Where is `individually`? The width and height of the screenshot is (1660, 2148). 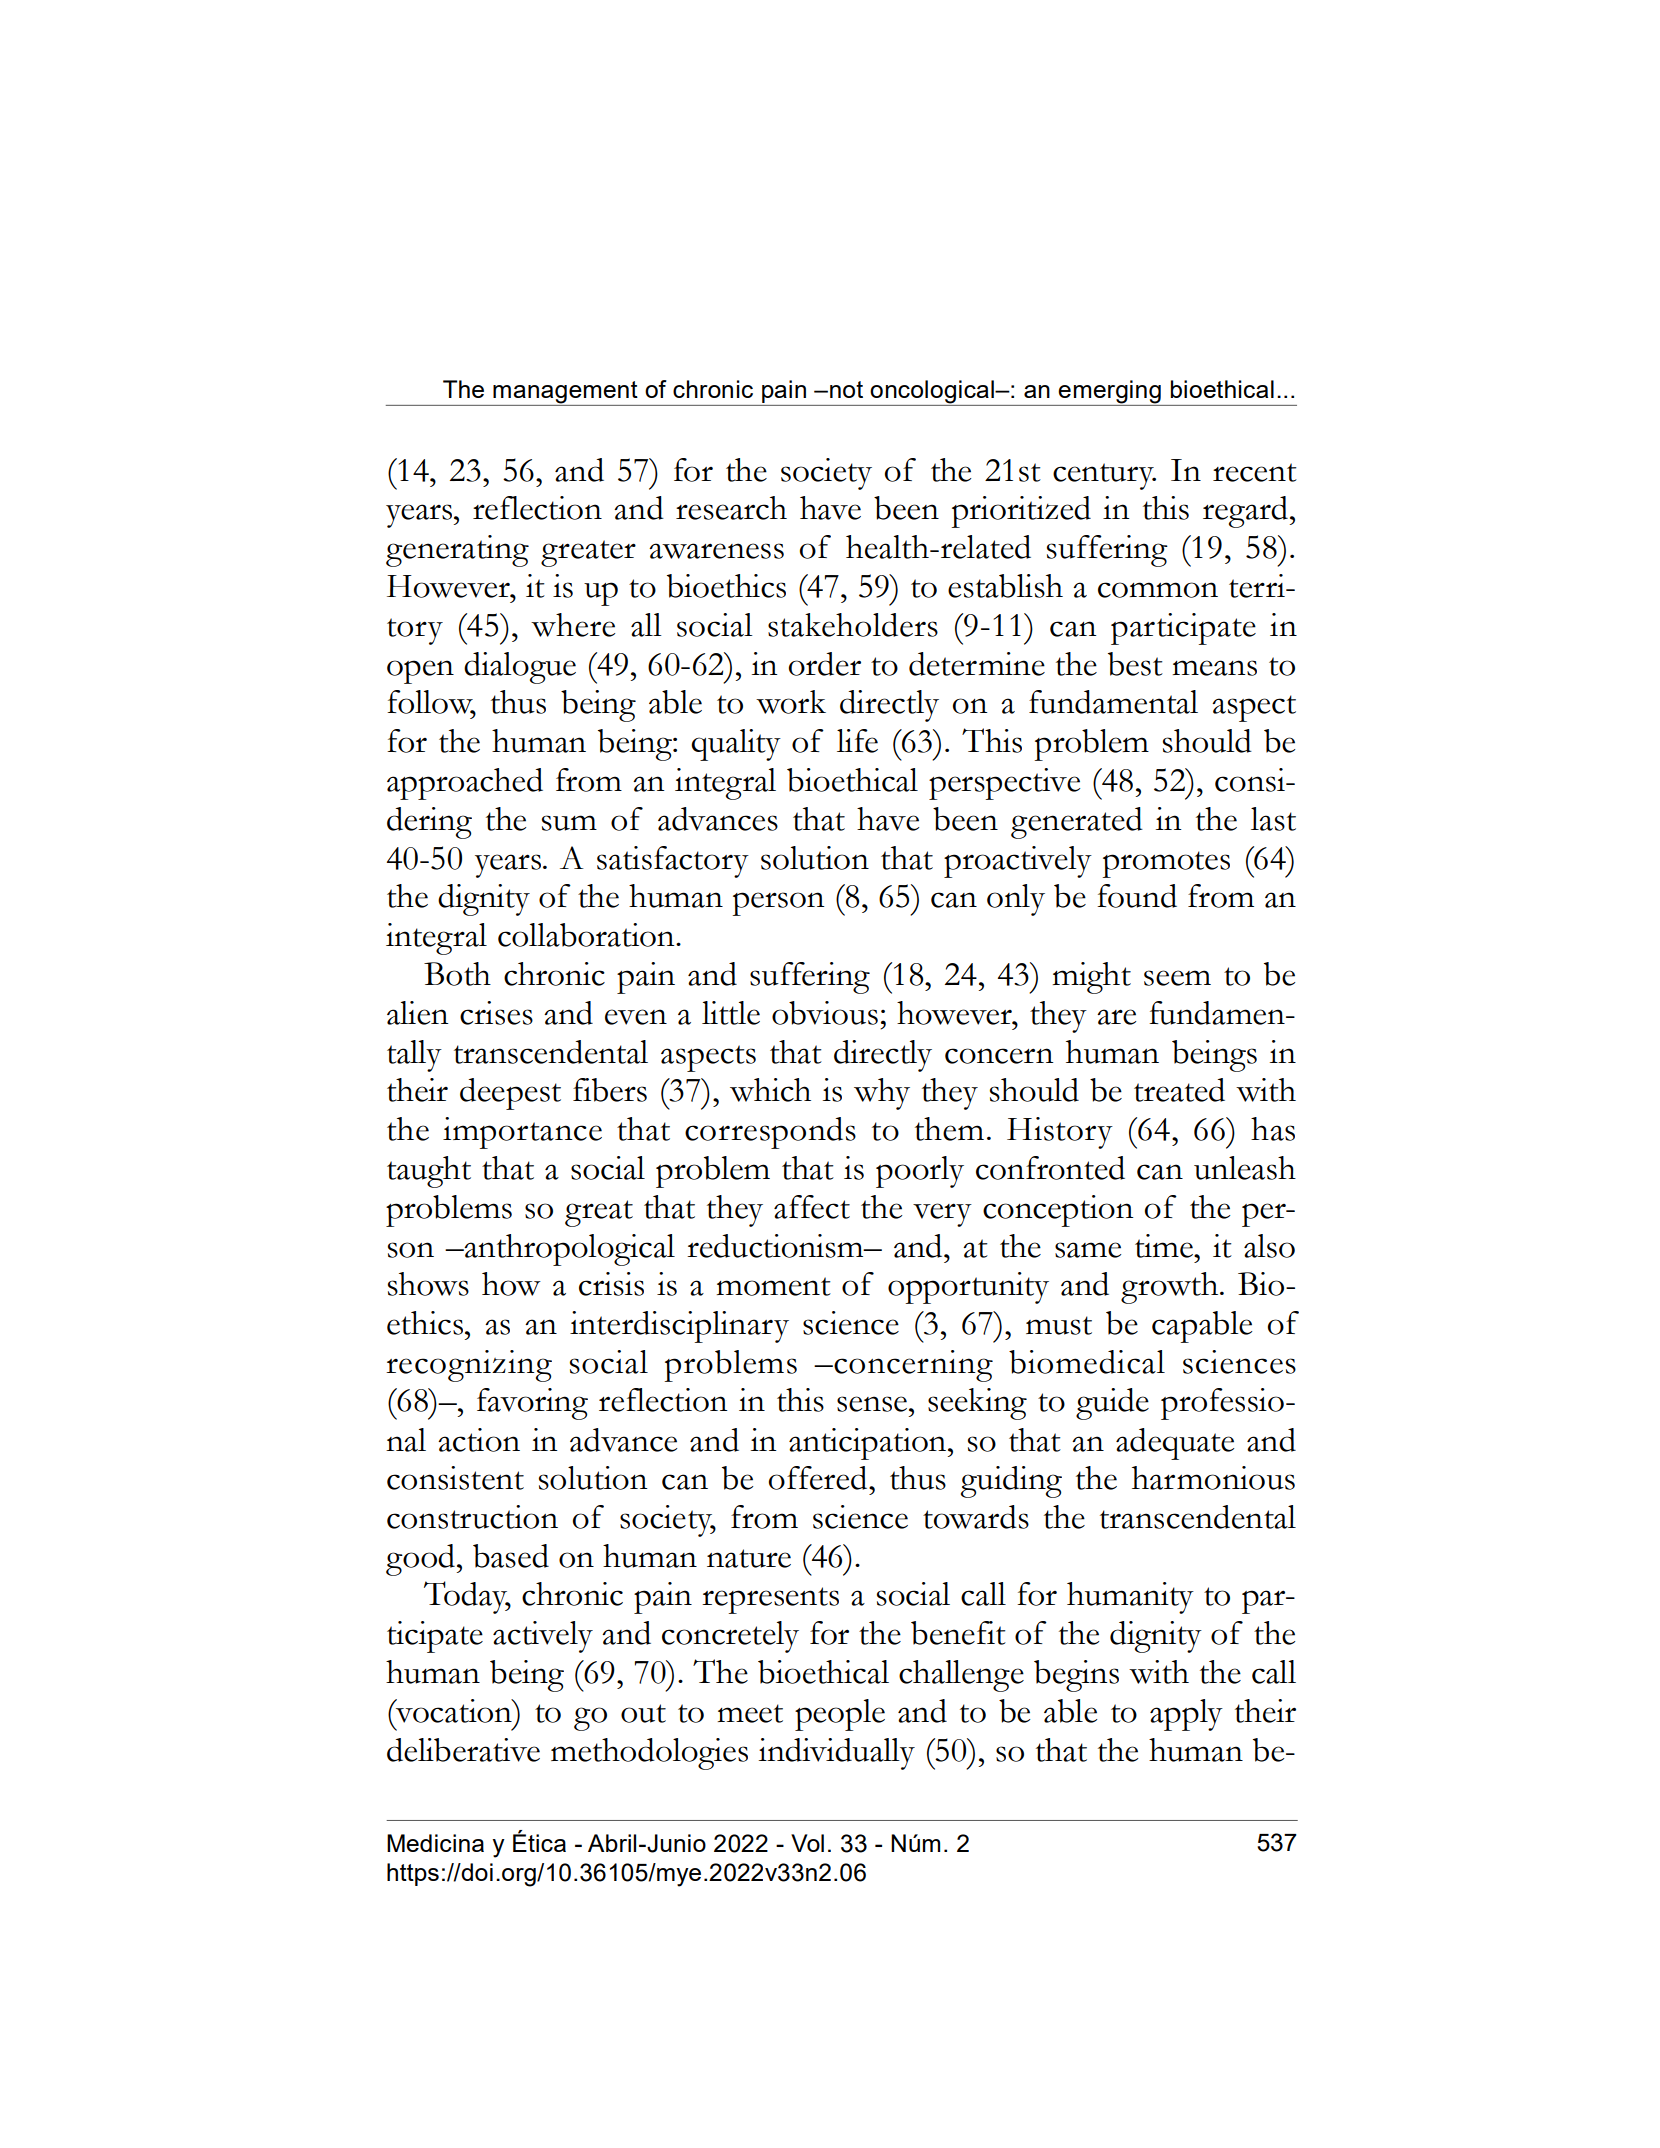
individually is located at coordinates (837, 1754).
